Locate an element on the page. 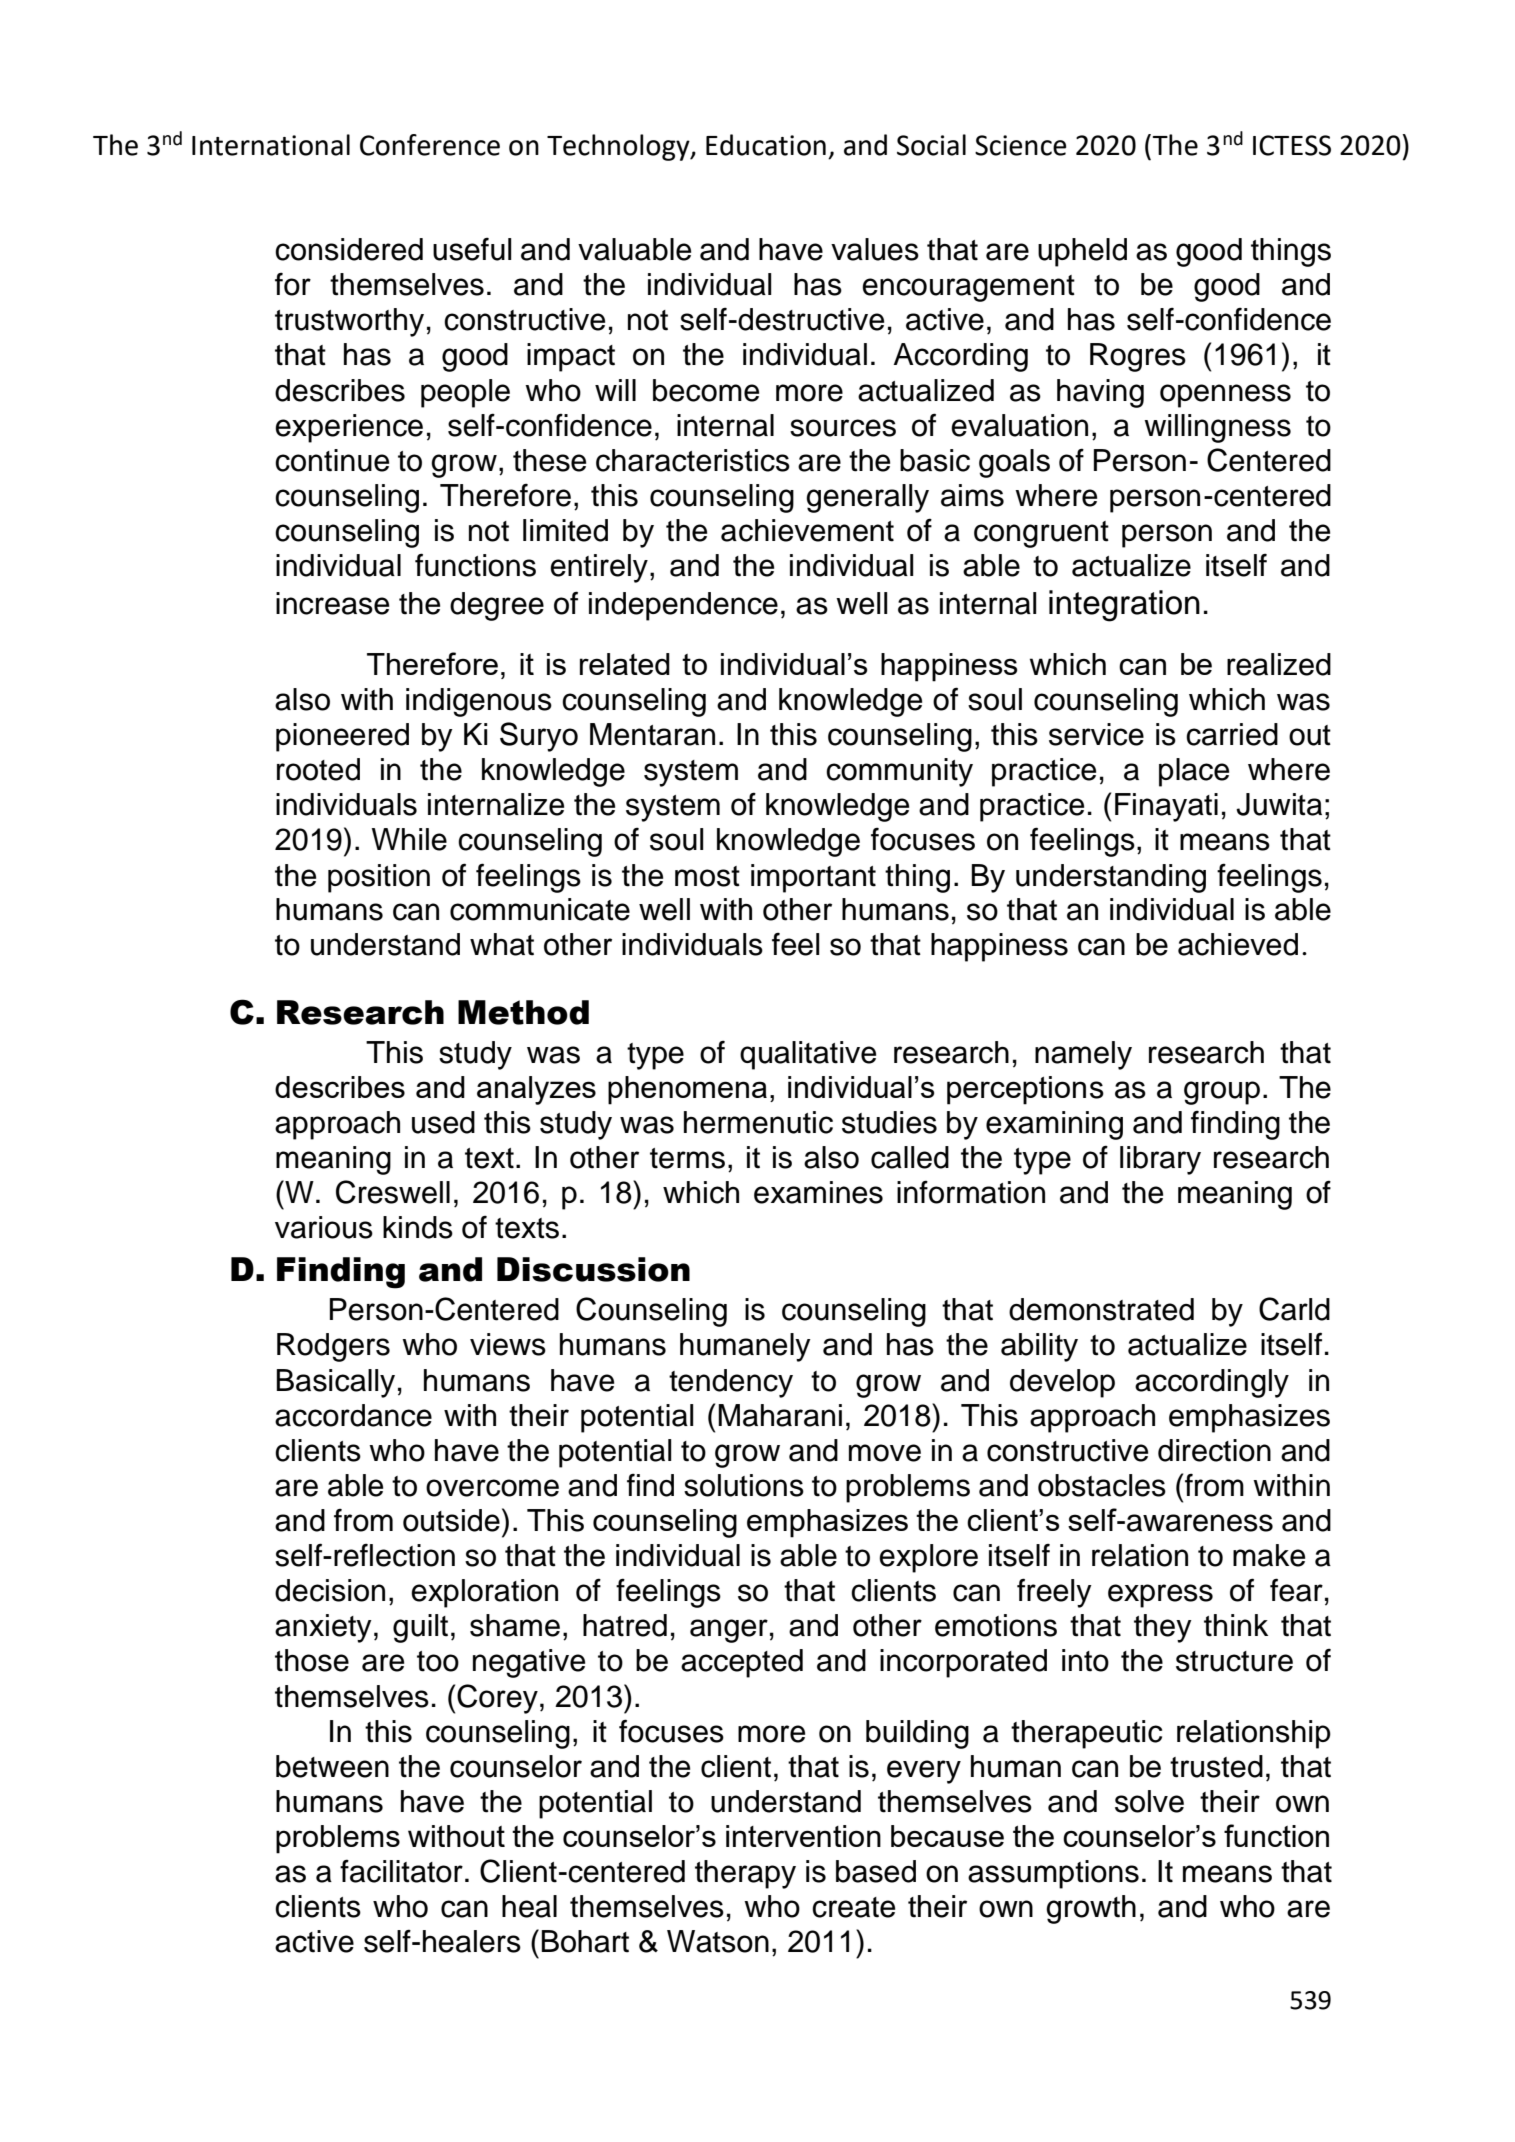 The image size is (1515, 2142). upheld is located at coordinates (1082, 252).
